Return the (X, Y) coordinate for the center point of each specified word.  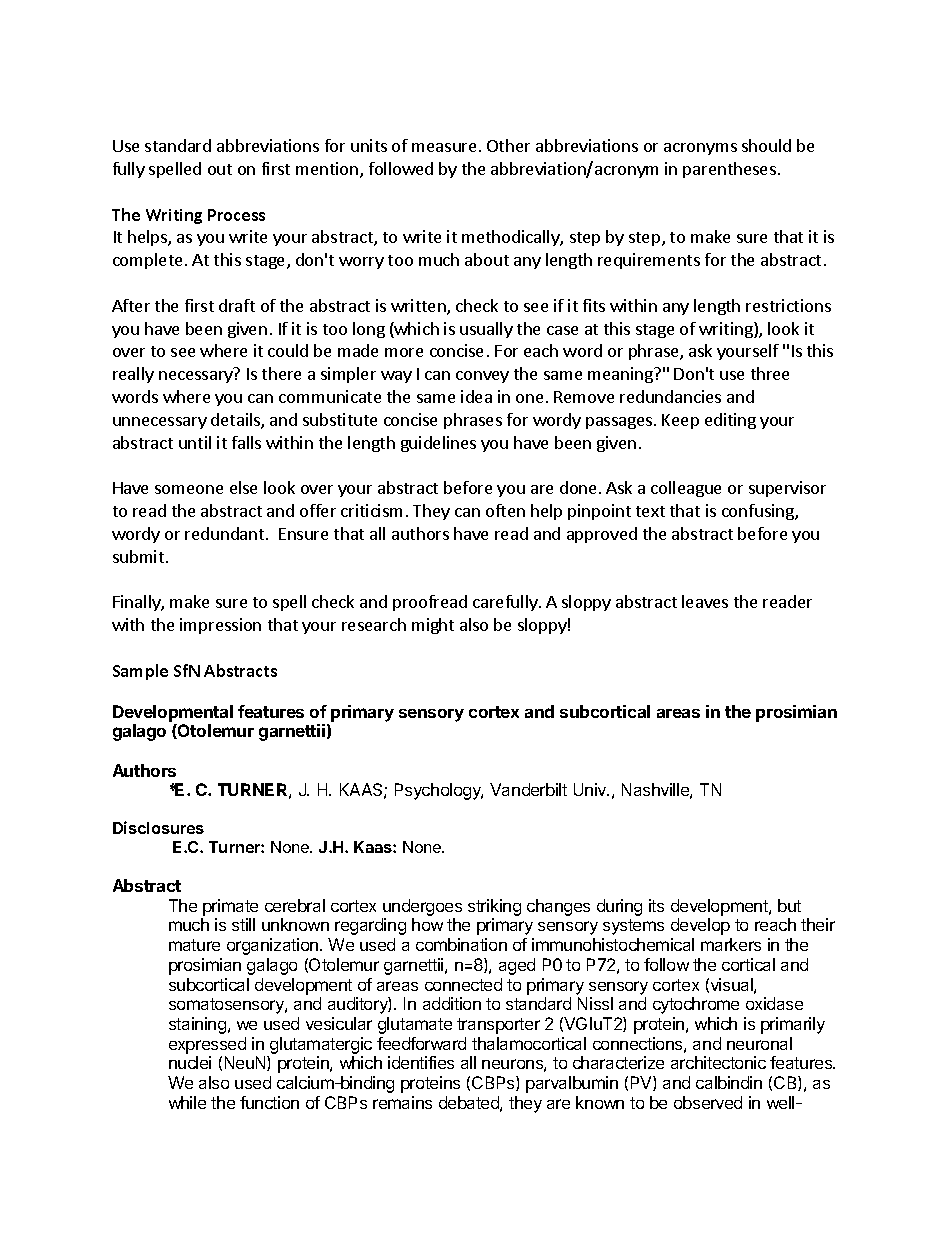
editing (730, 421)
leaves (705, 601)
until (195, 442)
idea (476, 396)
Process (236, 215)
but (789, 905)
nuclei (190, 1062)
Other (508, 145)
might (433, 626)
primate (230, 907)
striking (494, 909)
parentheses (729, 170)
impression (220, 626)
